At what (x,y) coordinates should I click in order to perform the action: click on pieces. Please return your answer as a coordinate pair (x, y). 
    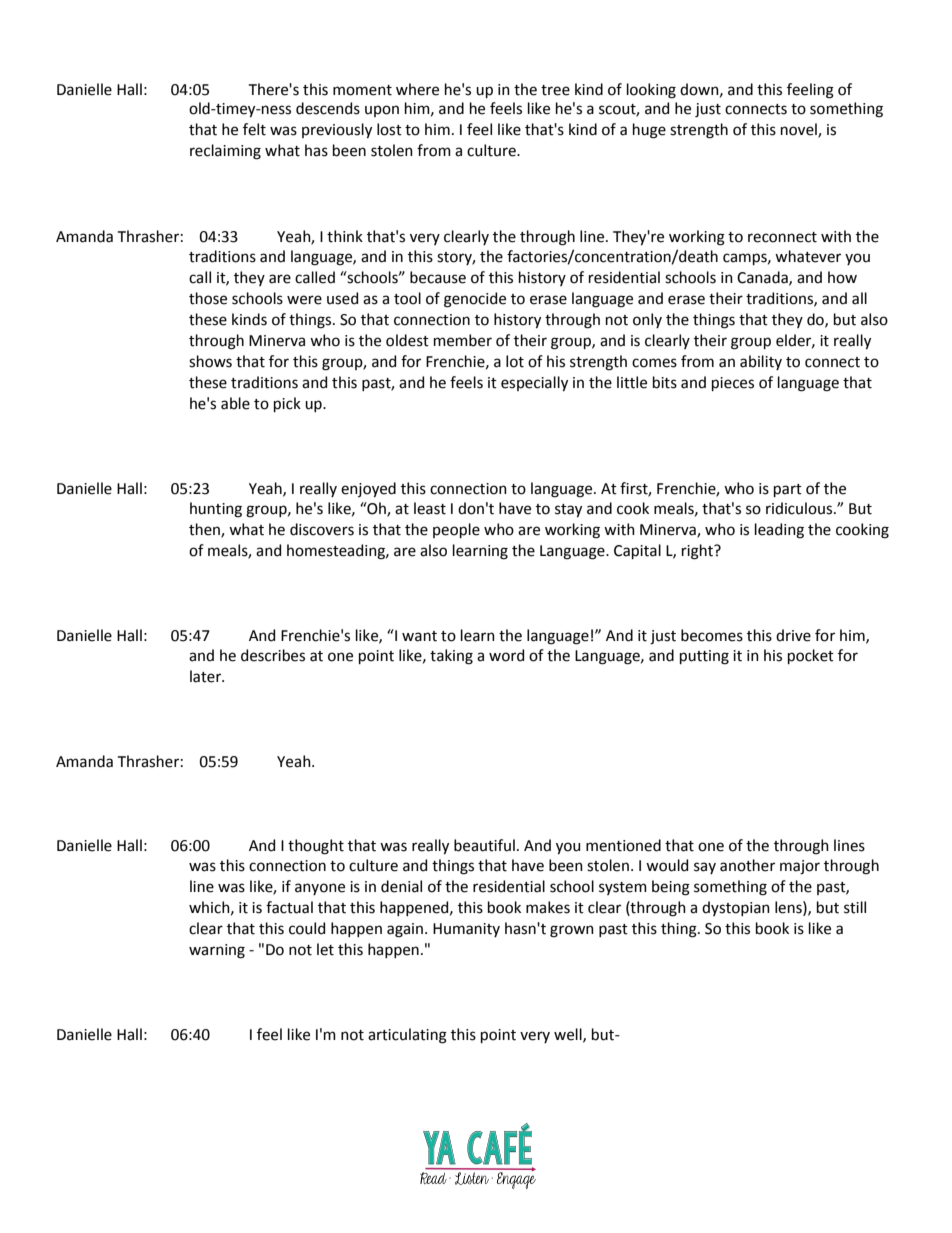
    Looking at the image, I should click on (733, 384).
